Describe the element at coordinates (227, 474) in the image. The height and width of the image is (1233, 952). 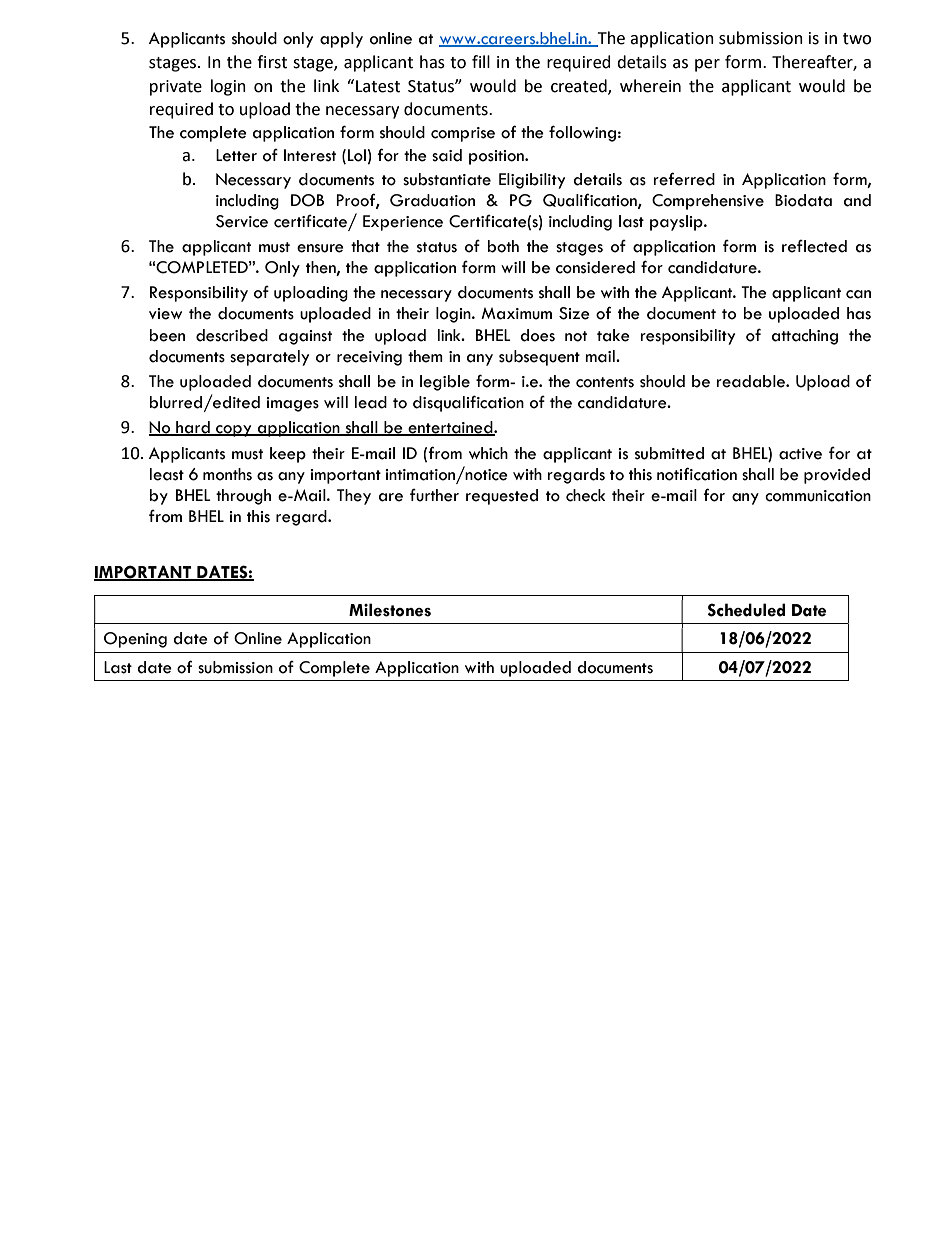
I see `months` at that location.
